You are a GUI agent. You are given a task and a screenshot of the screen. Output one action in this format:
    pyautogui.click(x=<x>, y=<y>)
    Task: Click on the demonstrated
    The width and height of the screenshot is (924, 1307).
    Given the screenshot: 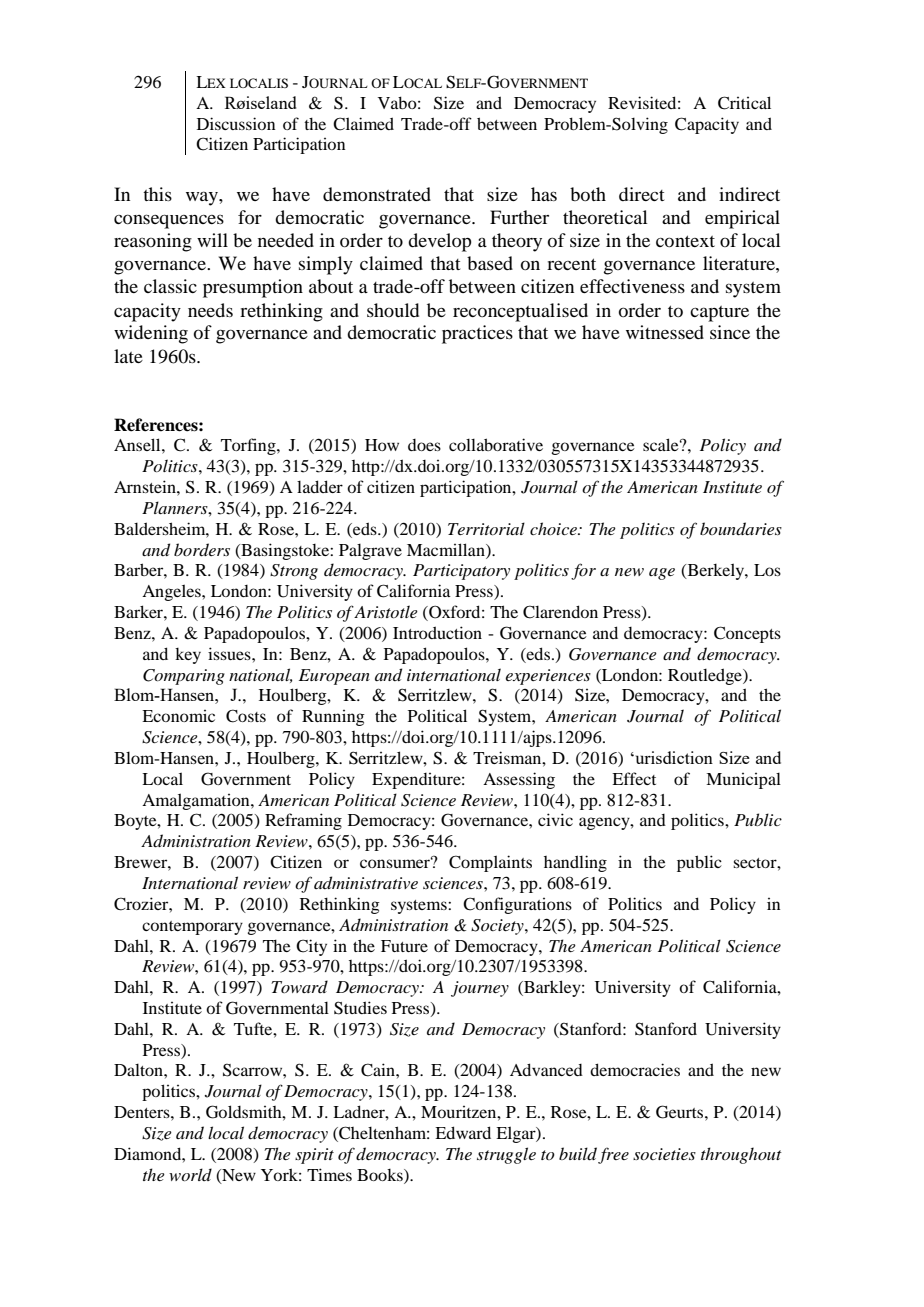 What is the action you would take?
    pyautogui.click(x=377, y=194)
